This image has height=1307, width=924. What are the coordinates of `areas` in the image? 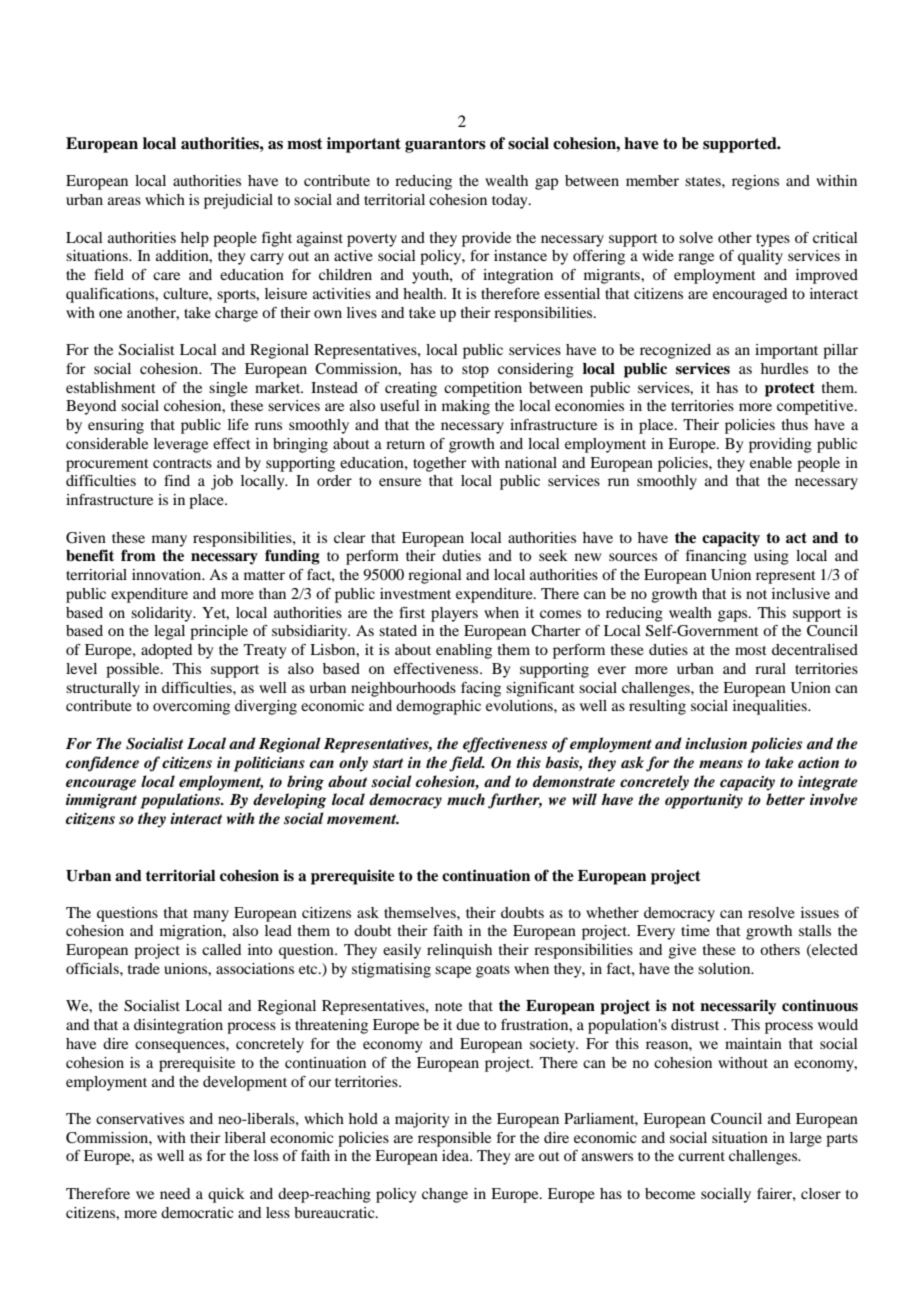 It's located at (124, 201).
